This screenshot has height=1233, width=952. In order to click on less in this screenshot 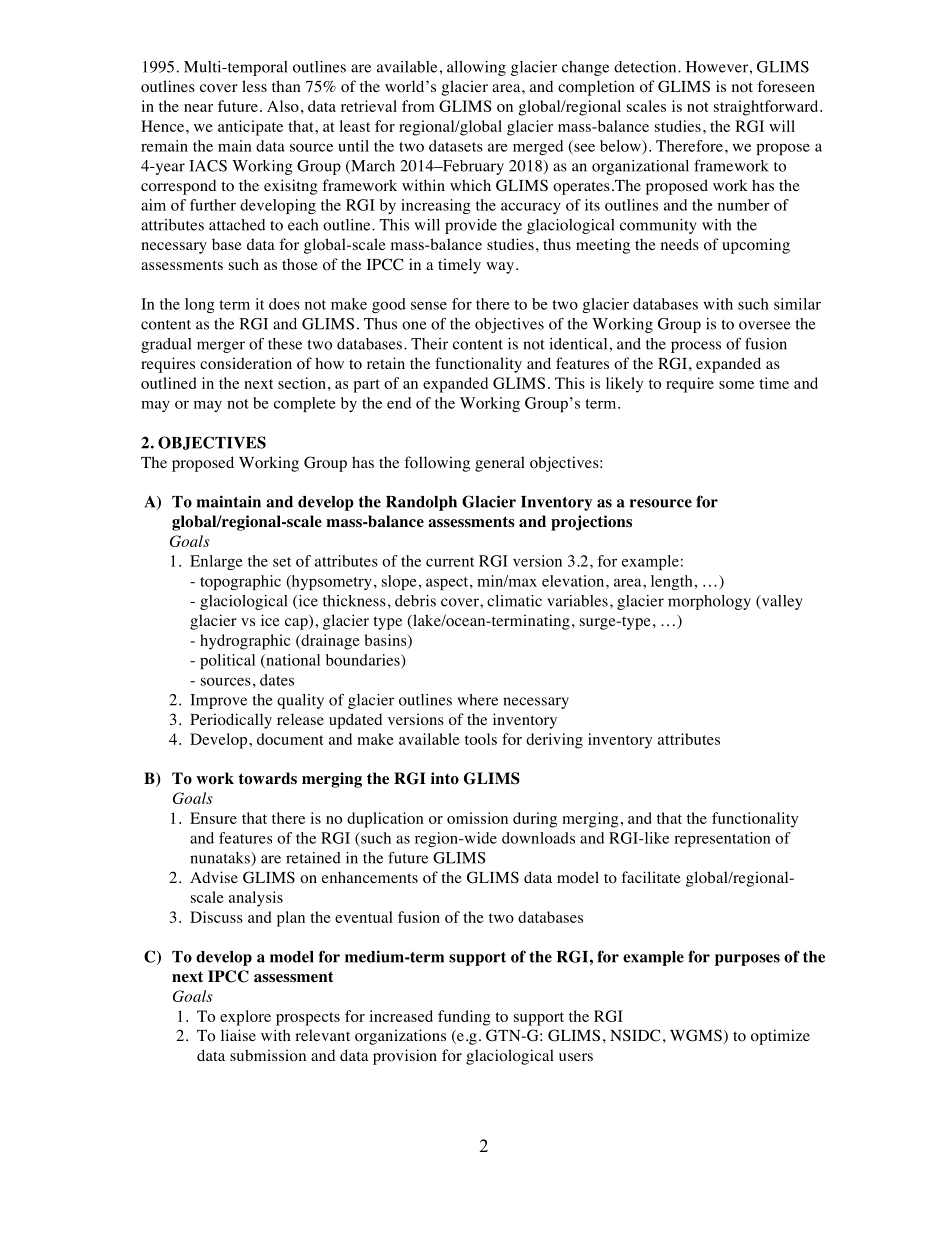, I will do `click(254, 86)`.
